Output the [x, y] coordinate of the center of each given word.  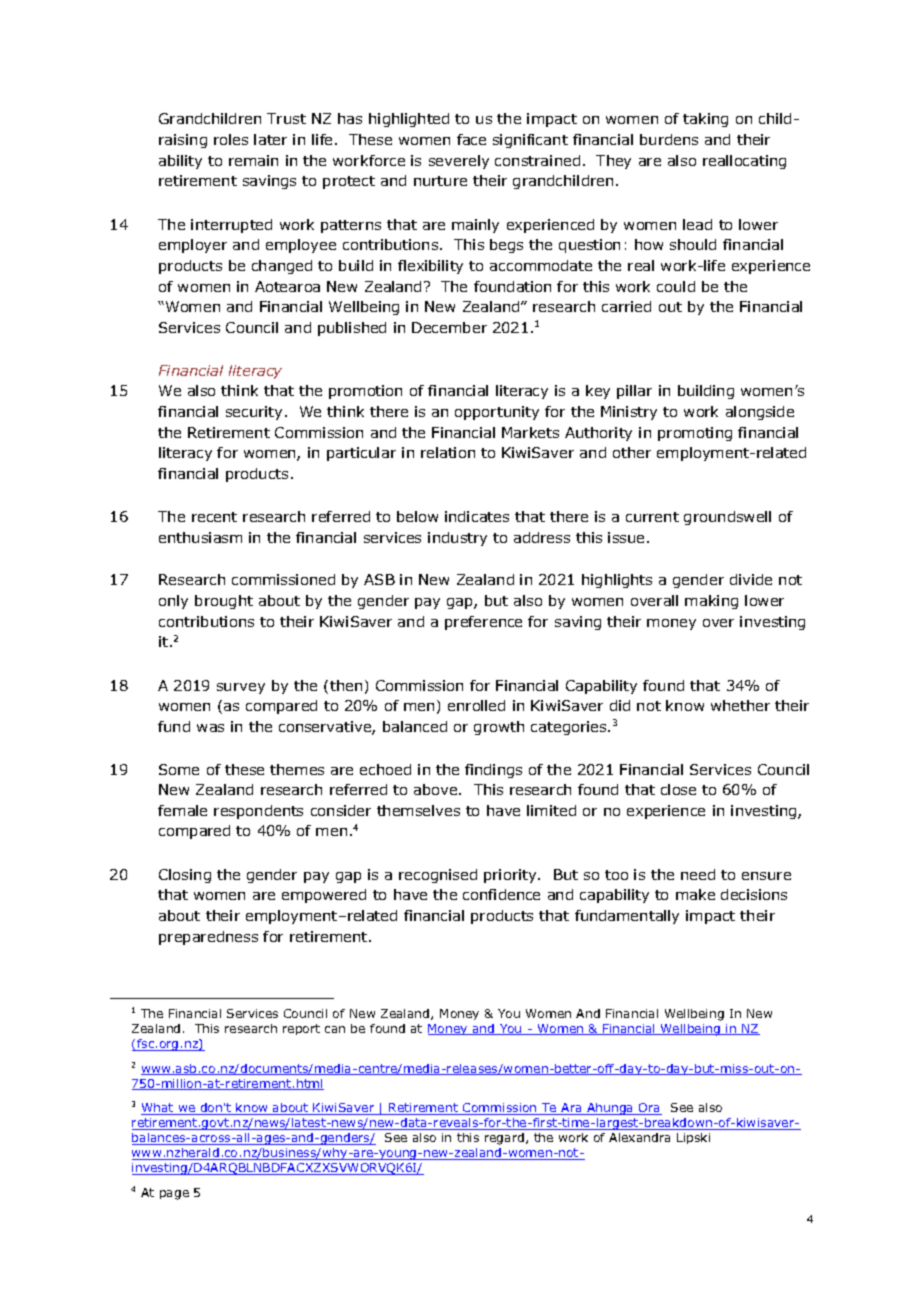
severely [459, 162]
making [711, 602]
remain [253, 160]
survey [241, 688]
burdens [669, 139]
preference [483, 623]
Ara [571, 1109]
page [174, 1195]
